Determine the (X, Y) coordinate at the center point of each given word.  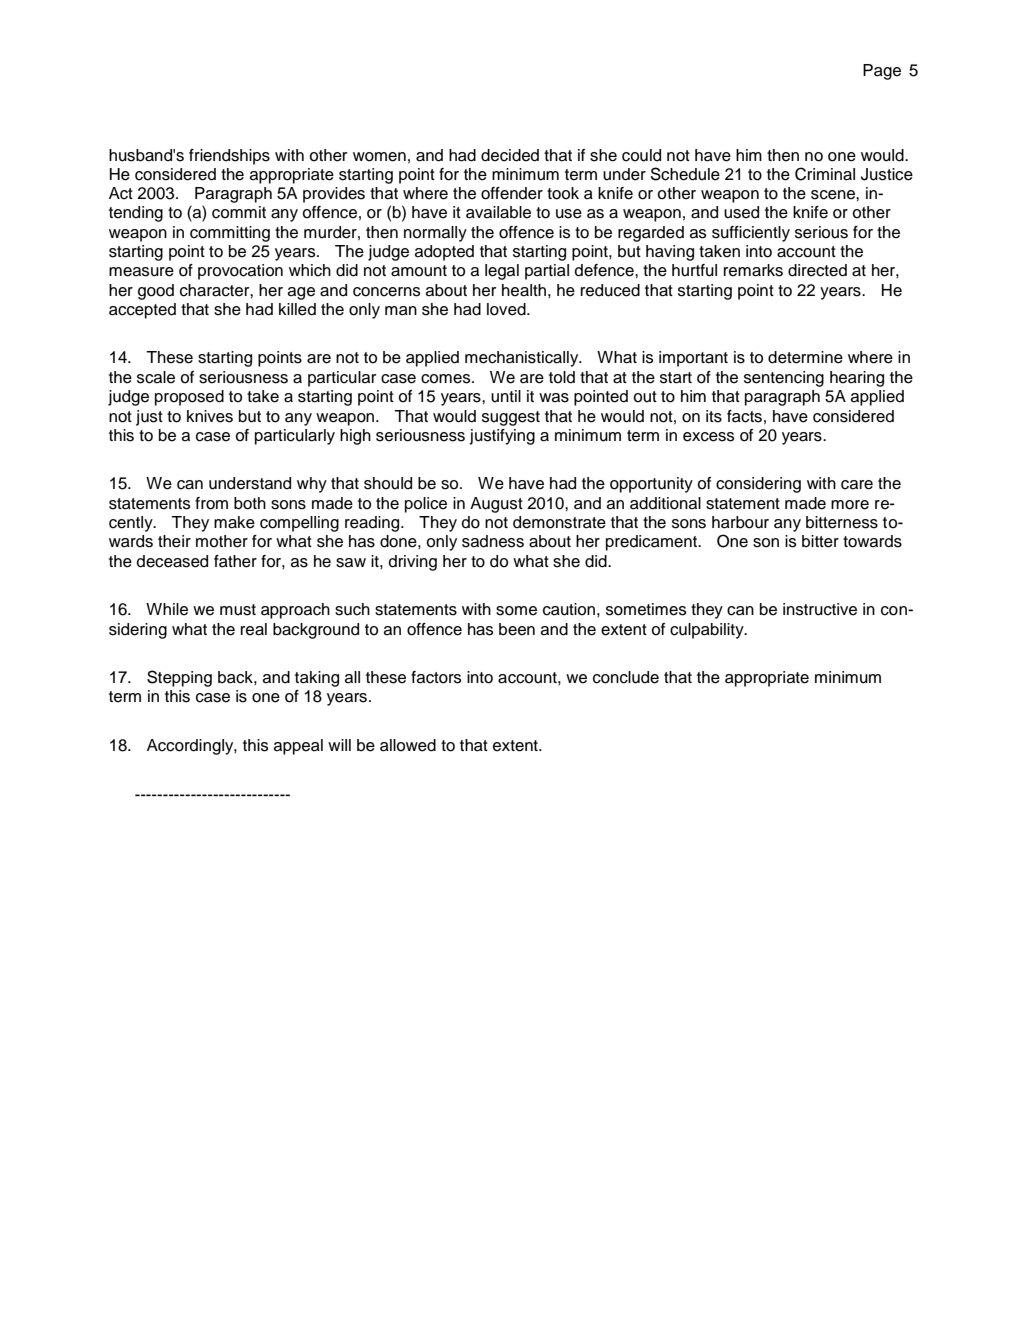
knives (210, 416)
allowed (408, 745)
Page (882, 72)
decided (510, 155)
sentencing (784, 379)
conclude (626, 677)
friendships (229, 157)
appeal (298, 747)
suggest (511, 418)
